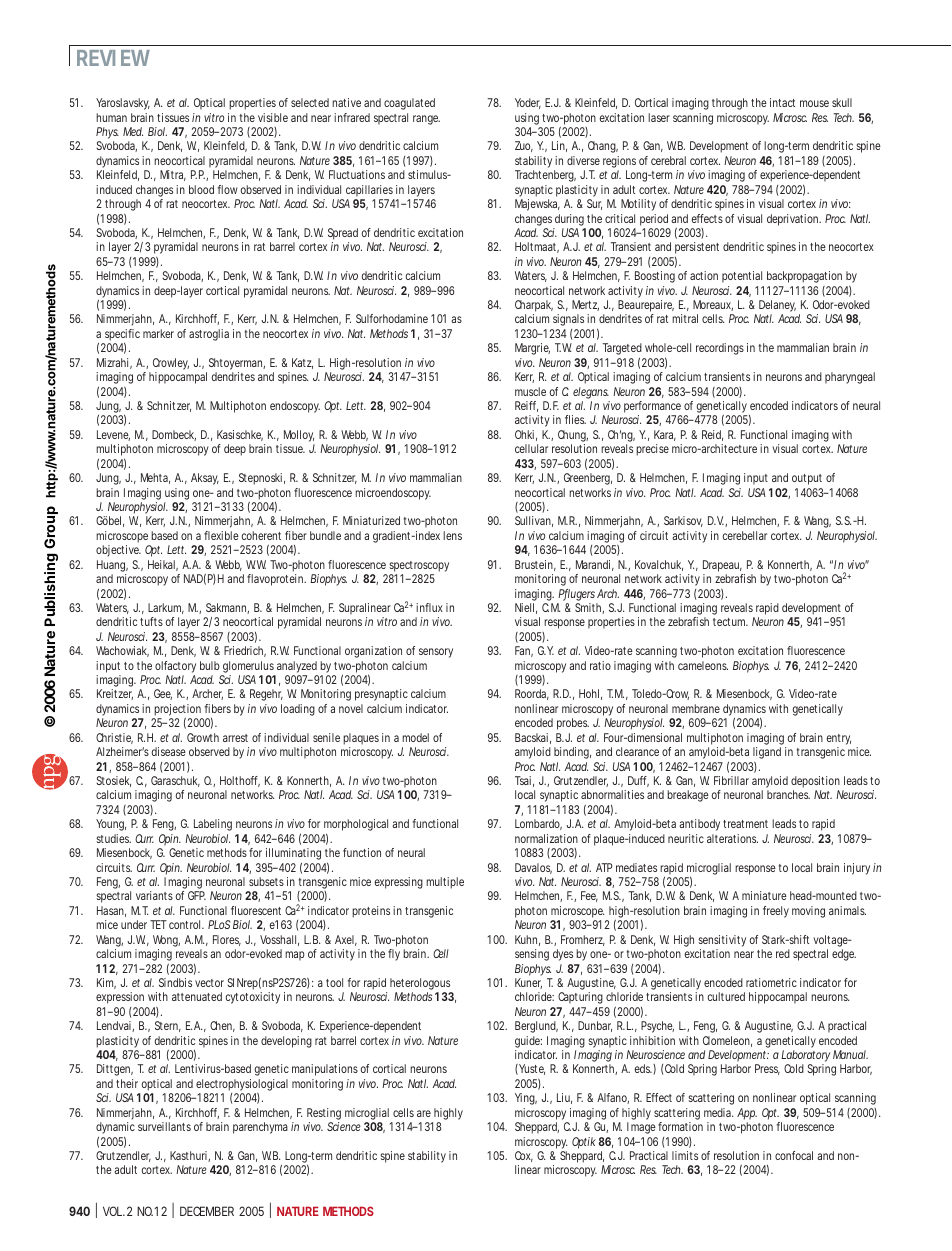 The image size is (952, 1251). What do you see at coordinates (782, 102) in the screenshot?
I see `intact` at bounding box center [782, 102].
